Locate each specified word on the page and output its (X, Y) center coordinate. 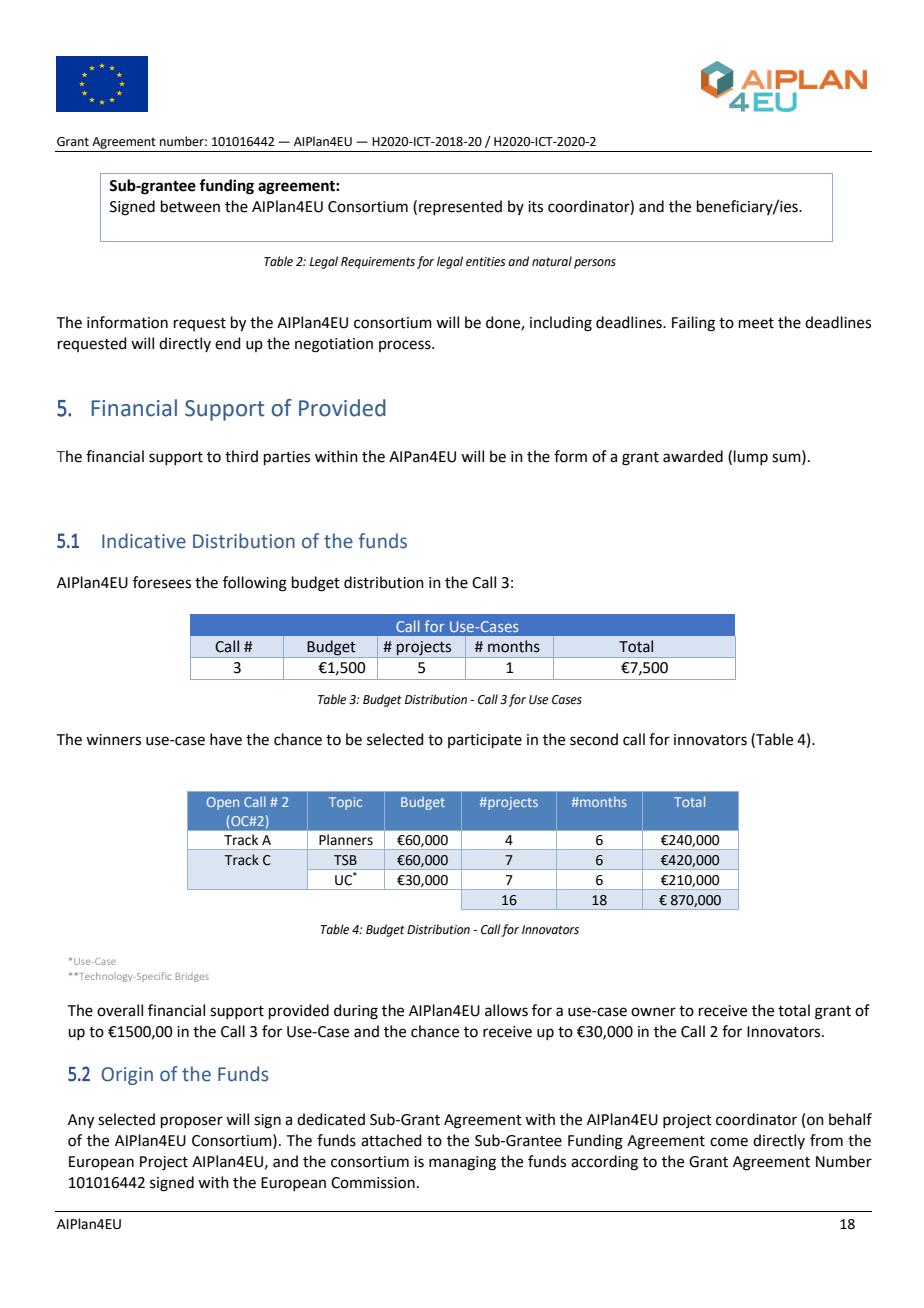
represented (460, 207)
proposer (192, 1122)
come (729, 1142)
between (190, 206)
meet (756, 323)
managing (462, 1163)
